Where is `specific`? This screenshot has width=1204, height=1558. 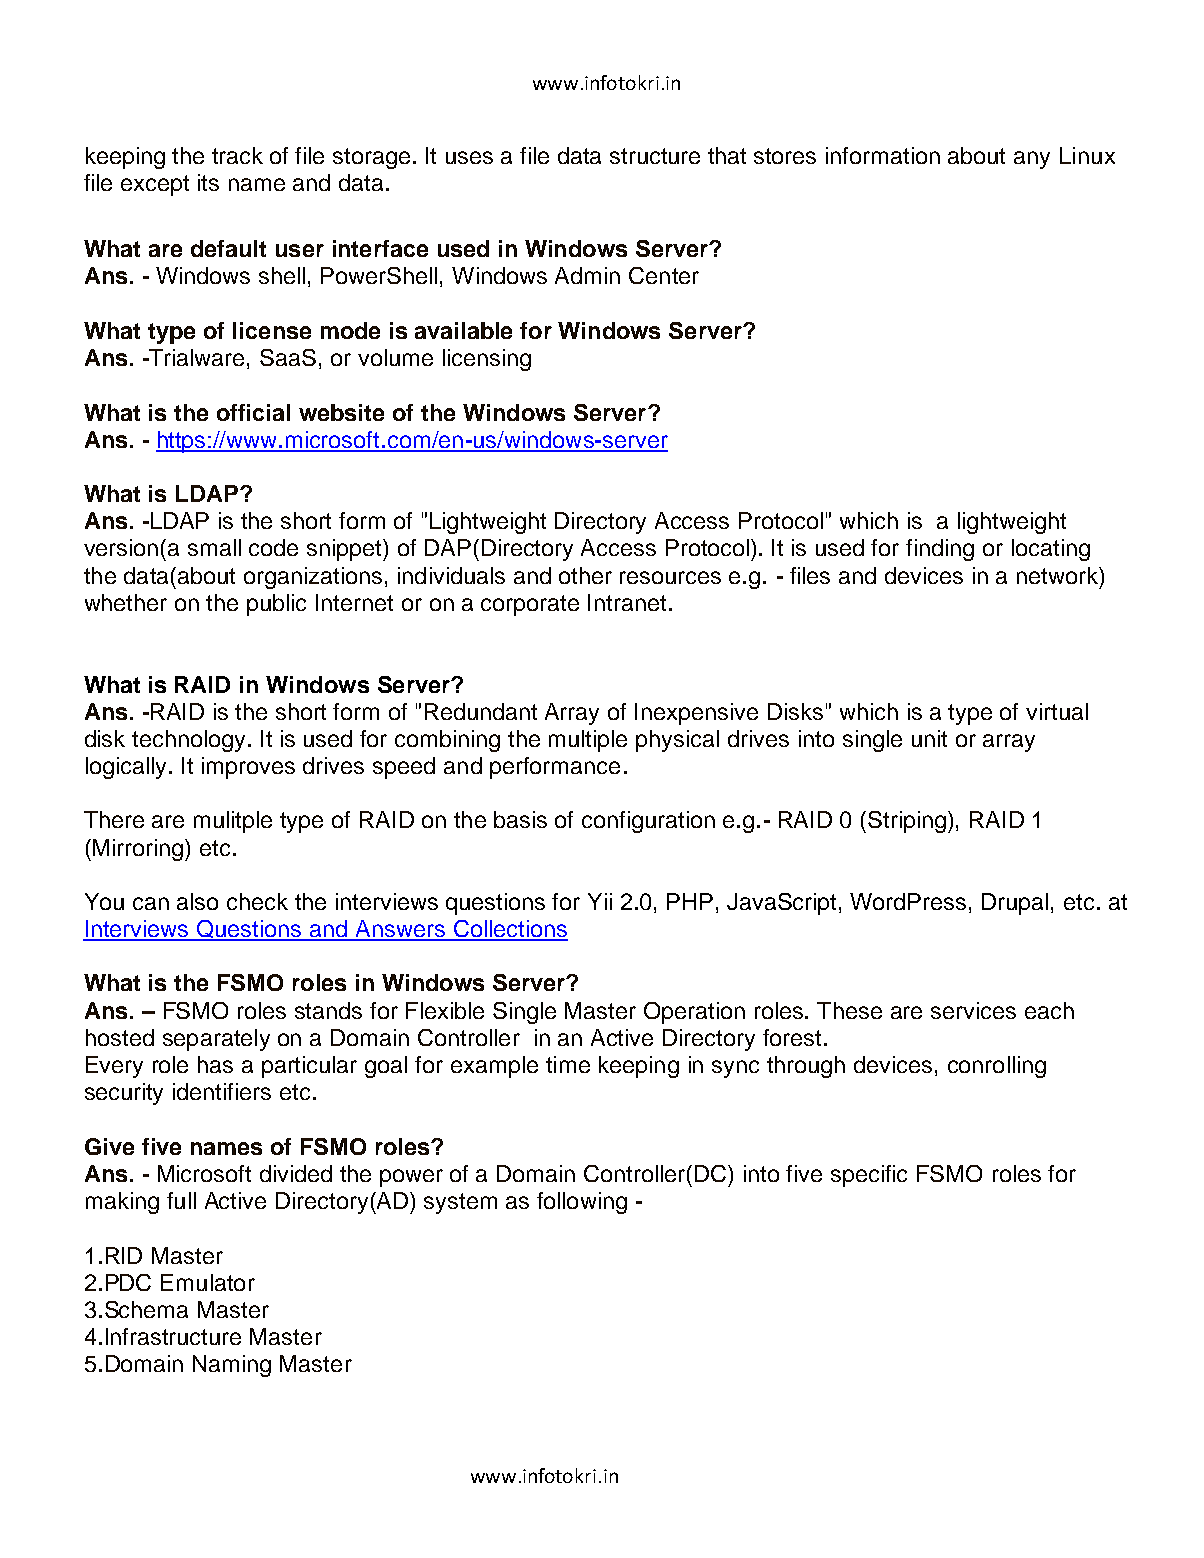
specific is located at coordinates (869, 1176).
